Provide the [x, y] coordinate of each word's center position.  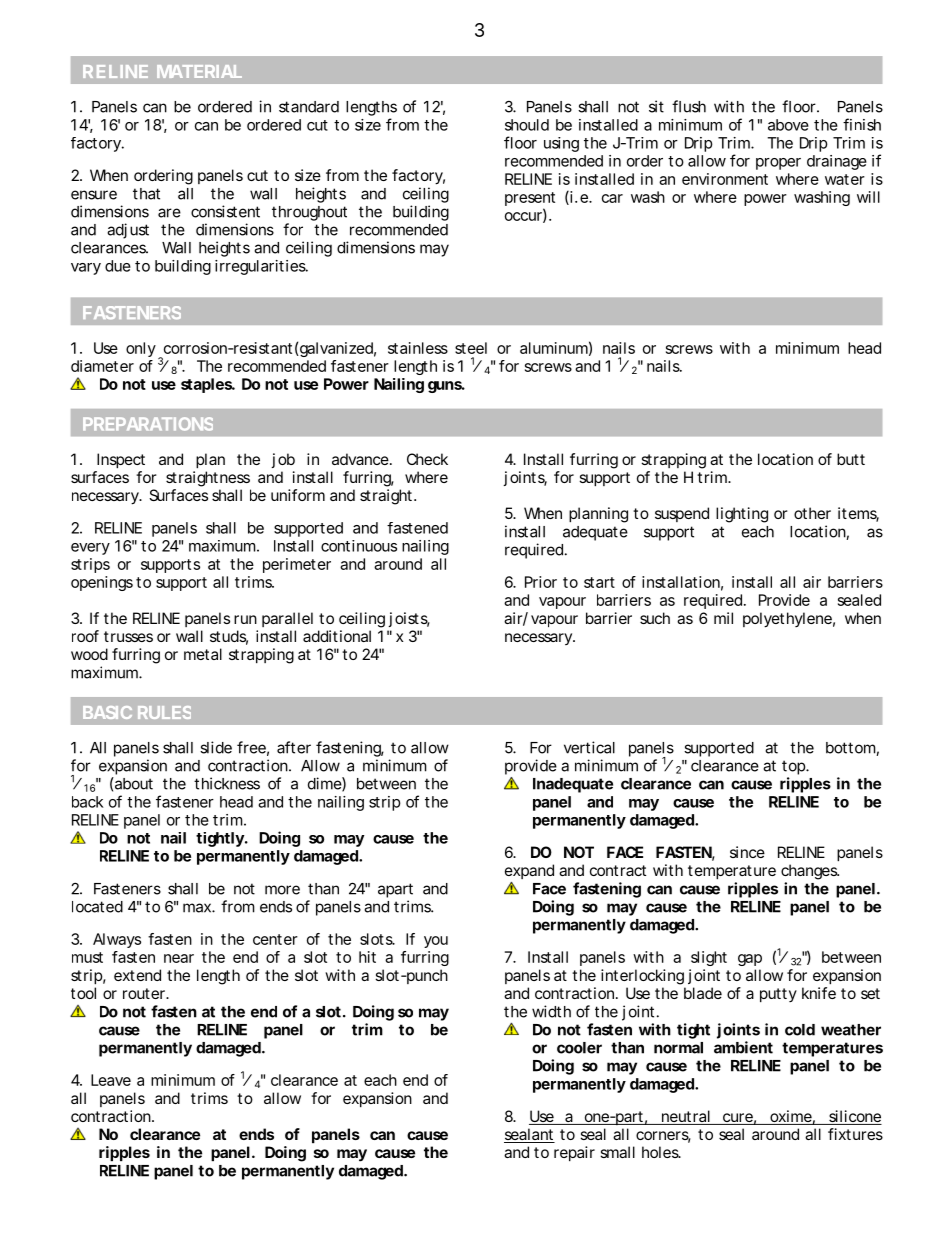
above [788, 125]
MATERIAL [199, 71]
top [794, 767]
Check [427, 459]
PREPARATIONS [148, 424]
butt [851, 459]
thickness [227, 783]
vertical [589, 747]
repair [574, 1153]
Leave [111, 1080]
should [527, 125]
